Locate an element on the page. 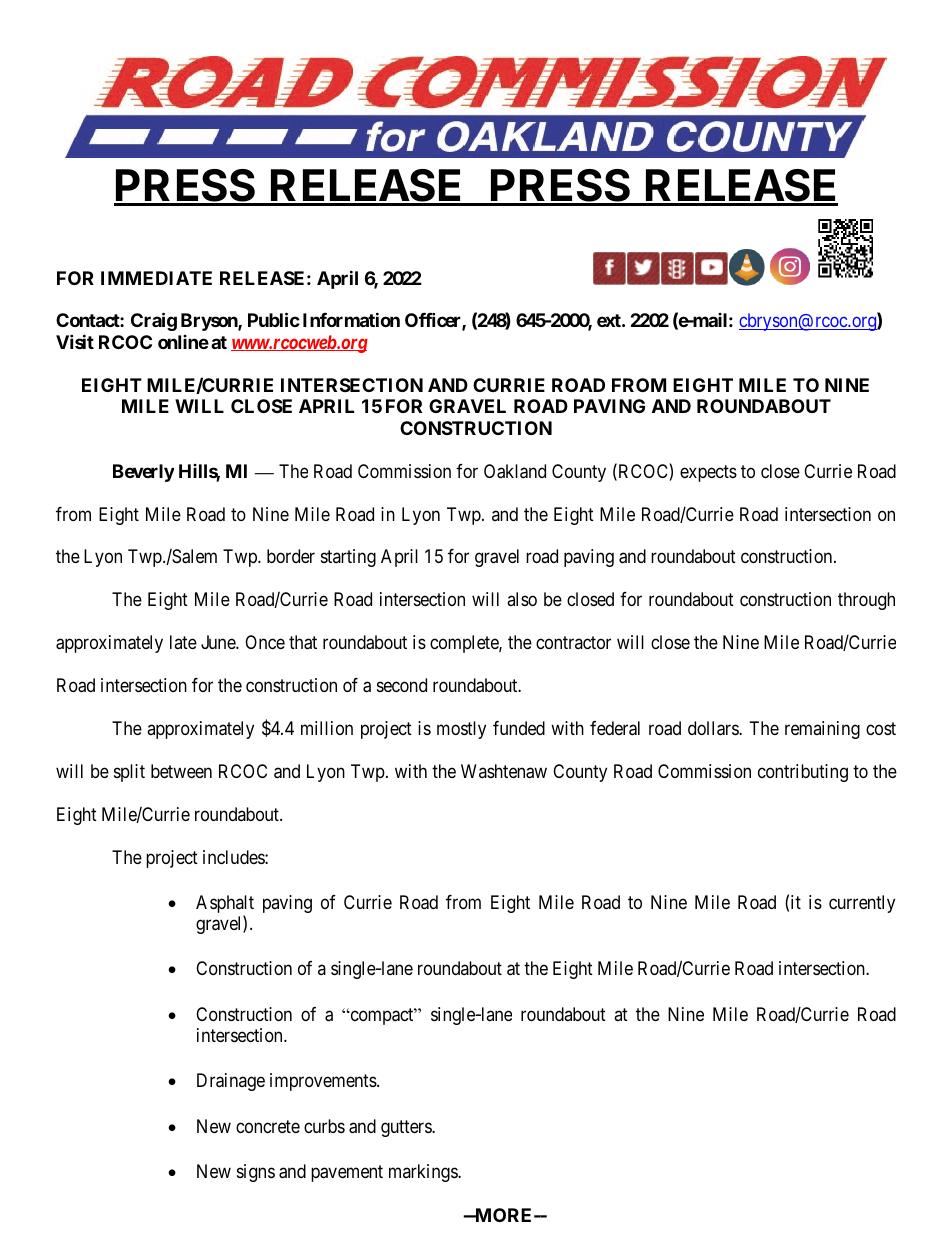 Image resolution: width=952 pixels, height=1233 pixels. Information is located at coordinates (351, 320).
